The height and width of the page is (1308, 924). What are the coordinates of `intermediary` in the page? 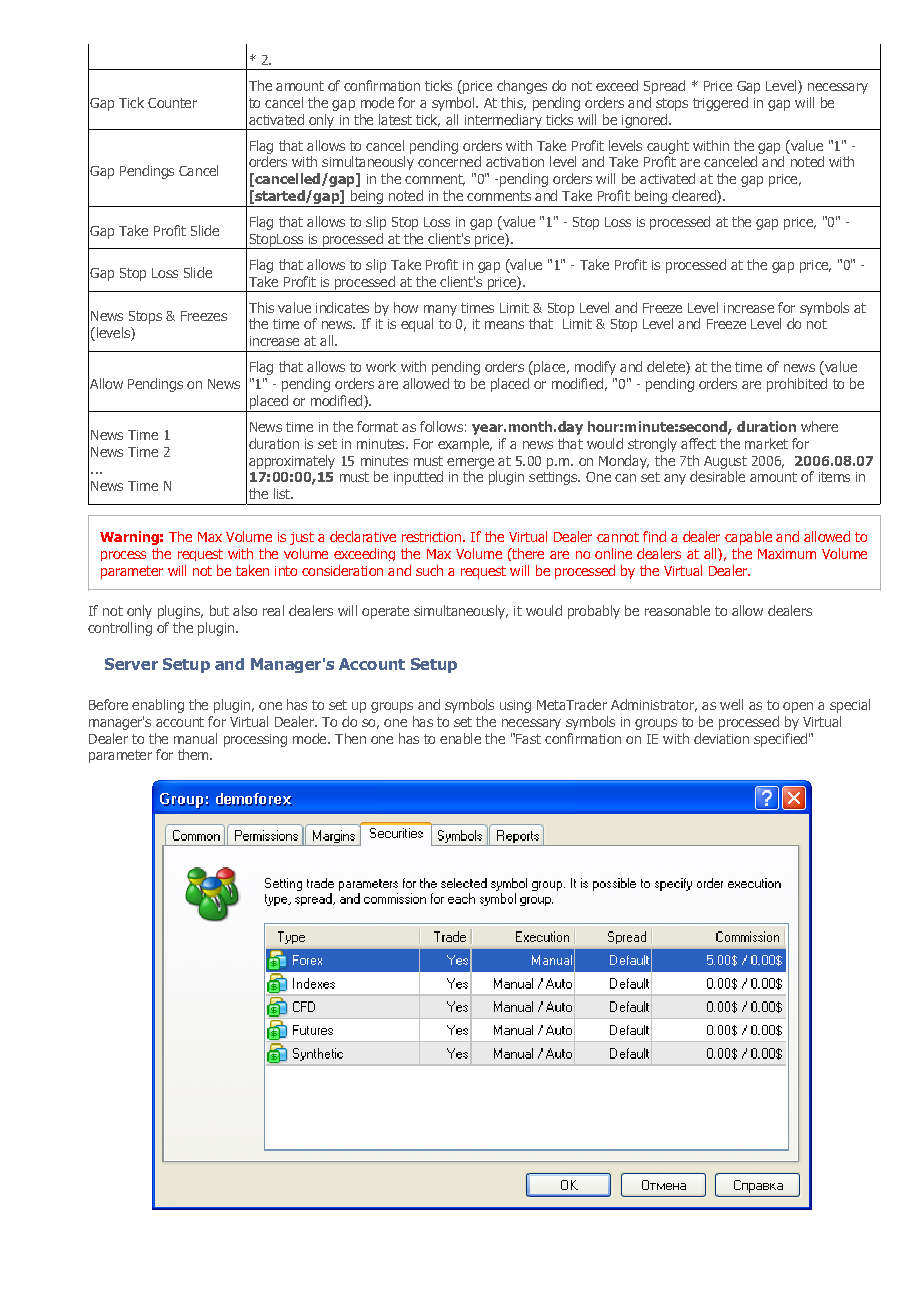 It's located at (503, 122).
